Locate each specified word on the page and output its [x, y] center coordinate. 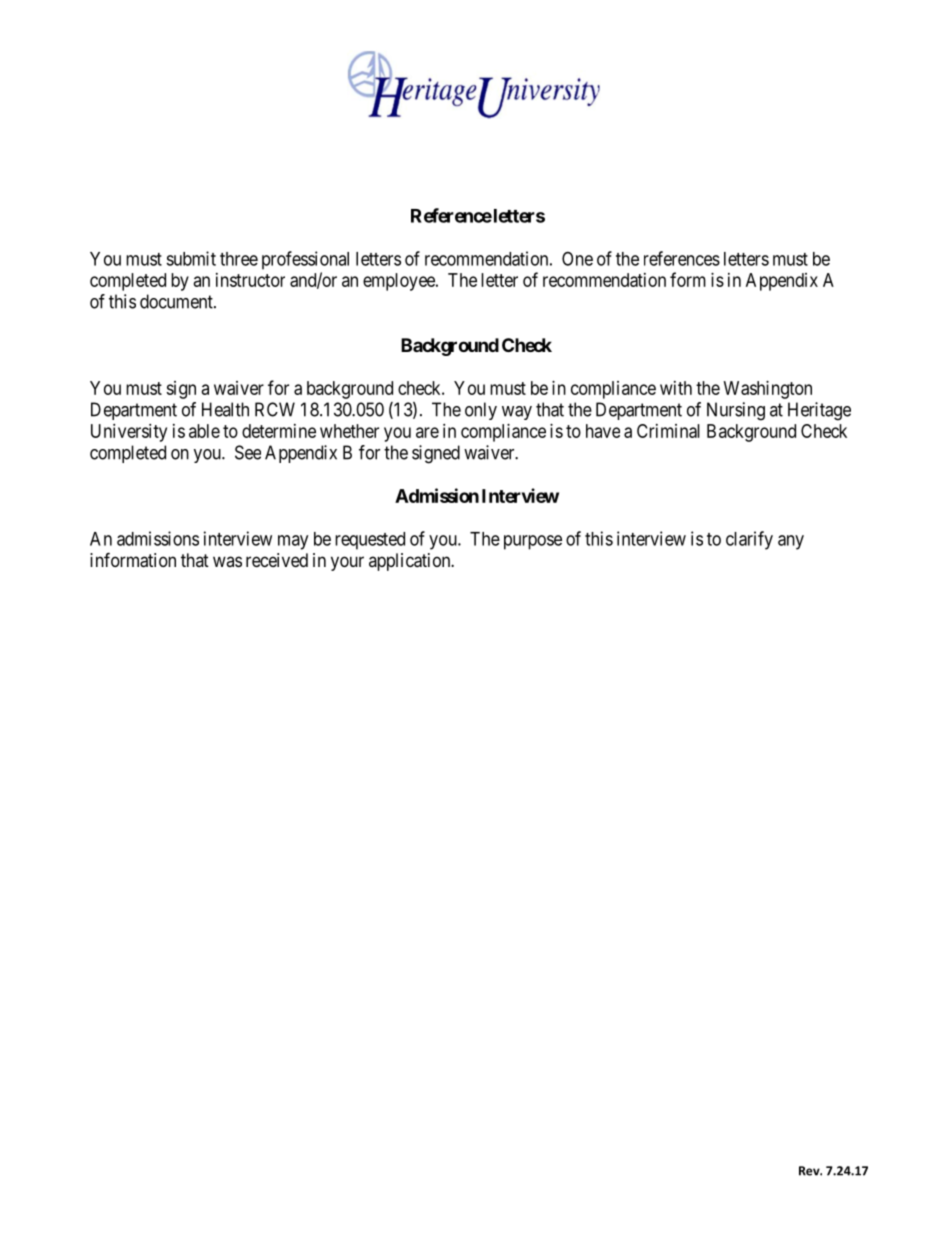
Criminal [668, 431]
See [248, 452]
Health [225, 409]
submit [191, 258]
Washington [768, 390]
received [277, 560]
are [427, 432]
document [177, 301]
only [481, 411]
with [676, 388]
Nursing [736, 411]
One [577, 258]
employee [400, 282]
